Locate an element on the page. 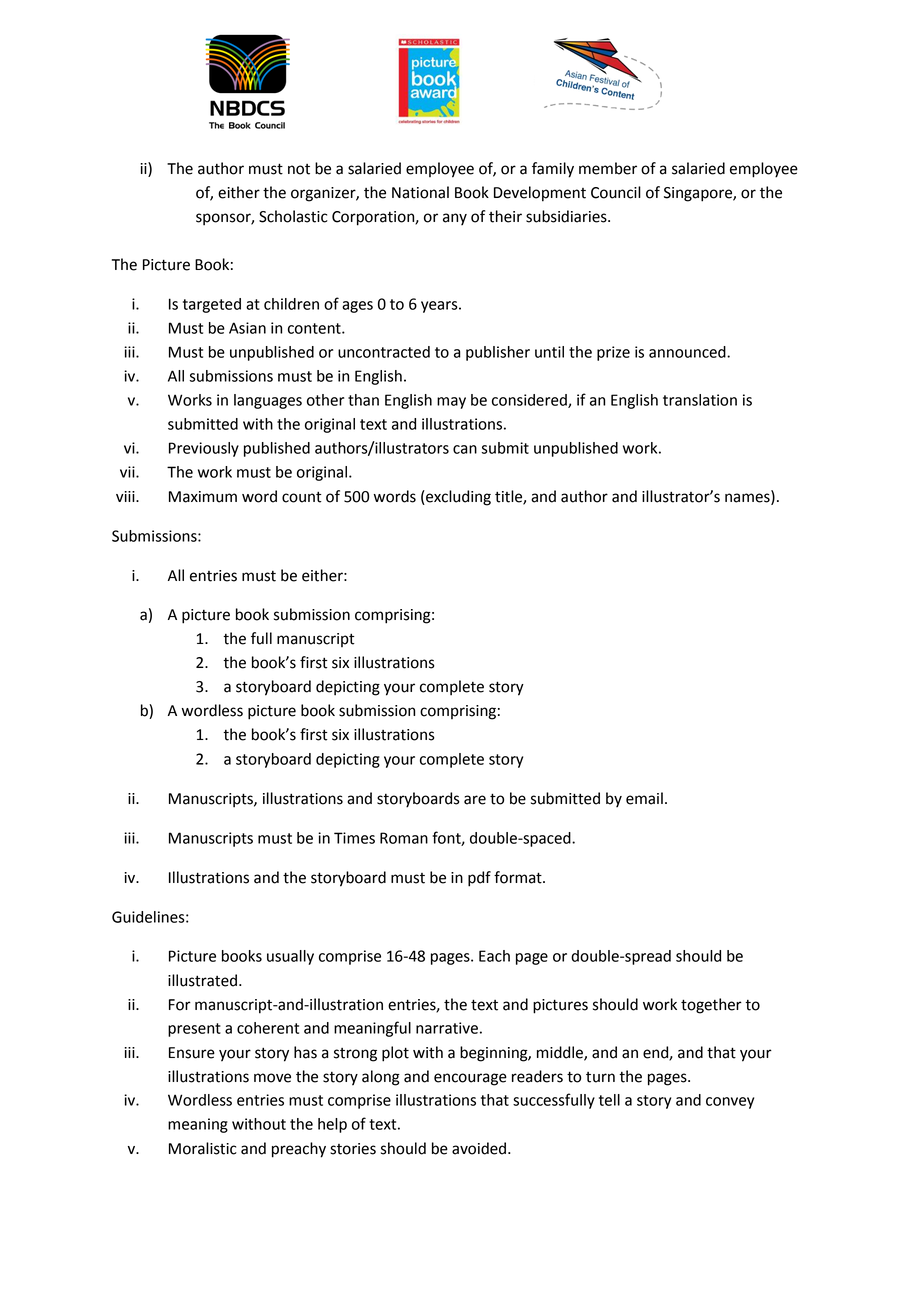 The height and width of the document is (1308, 924). Council is located at coordinates (616, 192).
